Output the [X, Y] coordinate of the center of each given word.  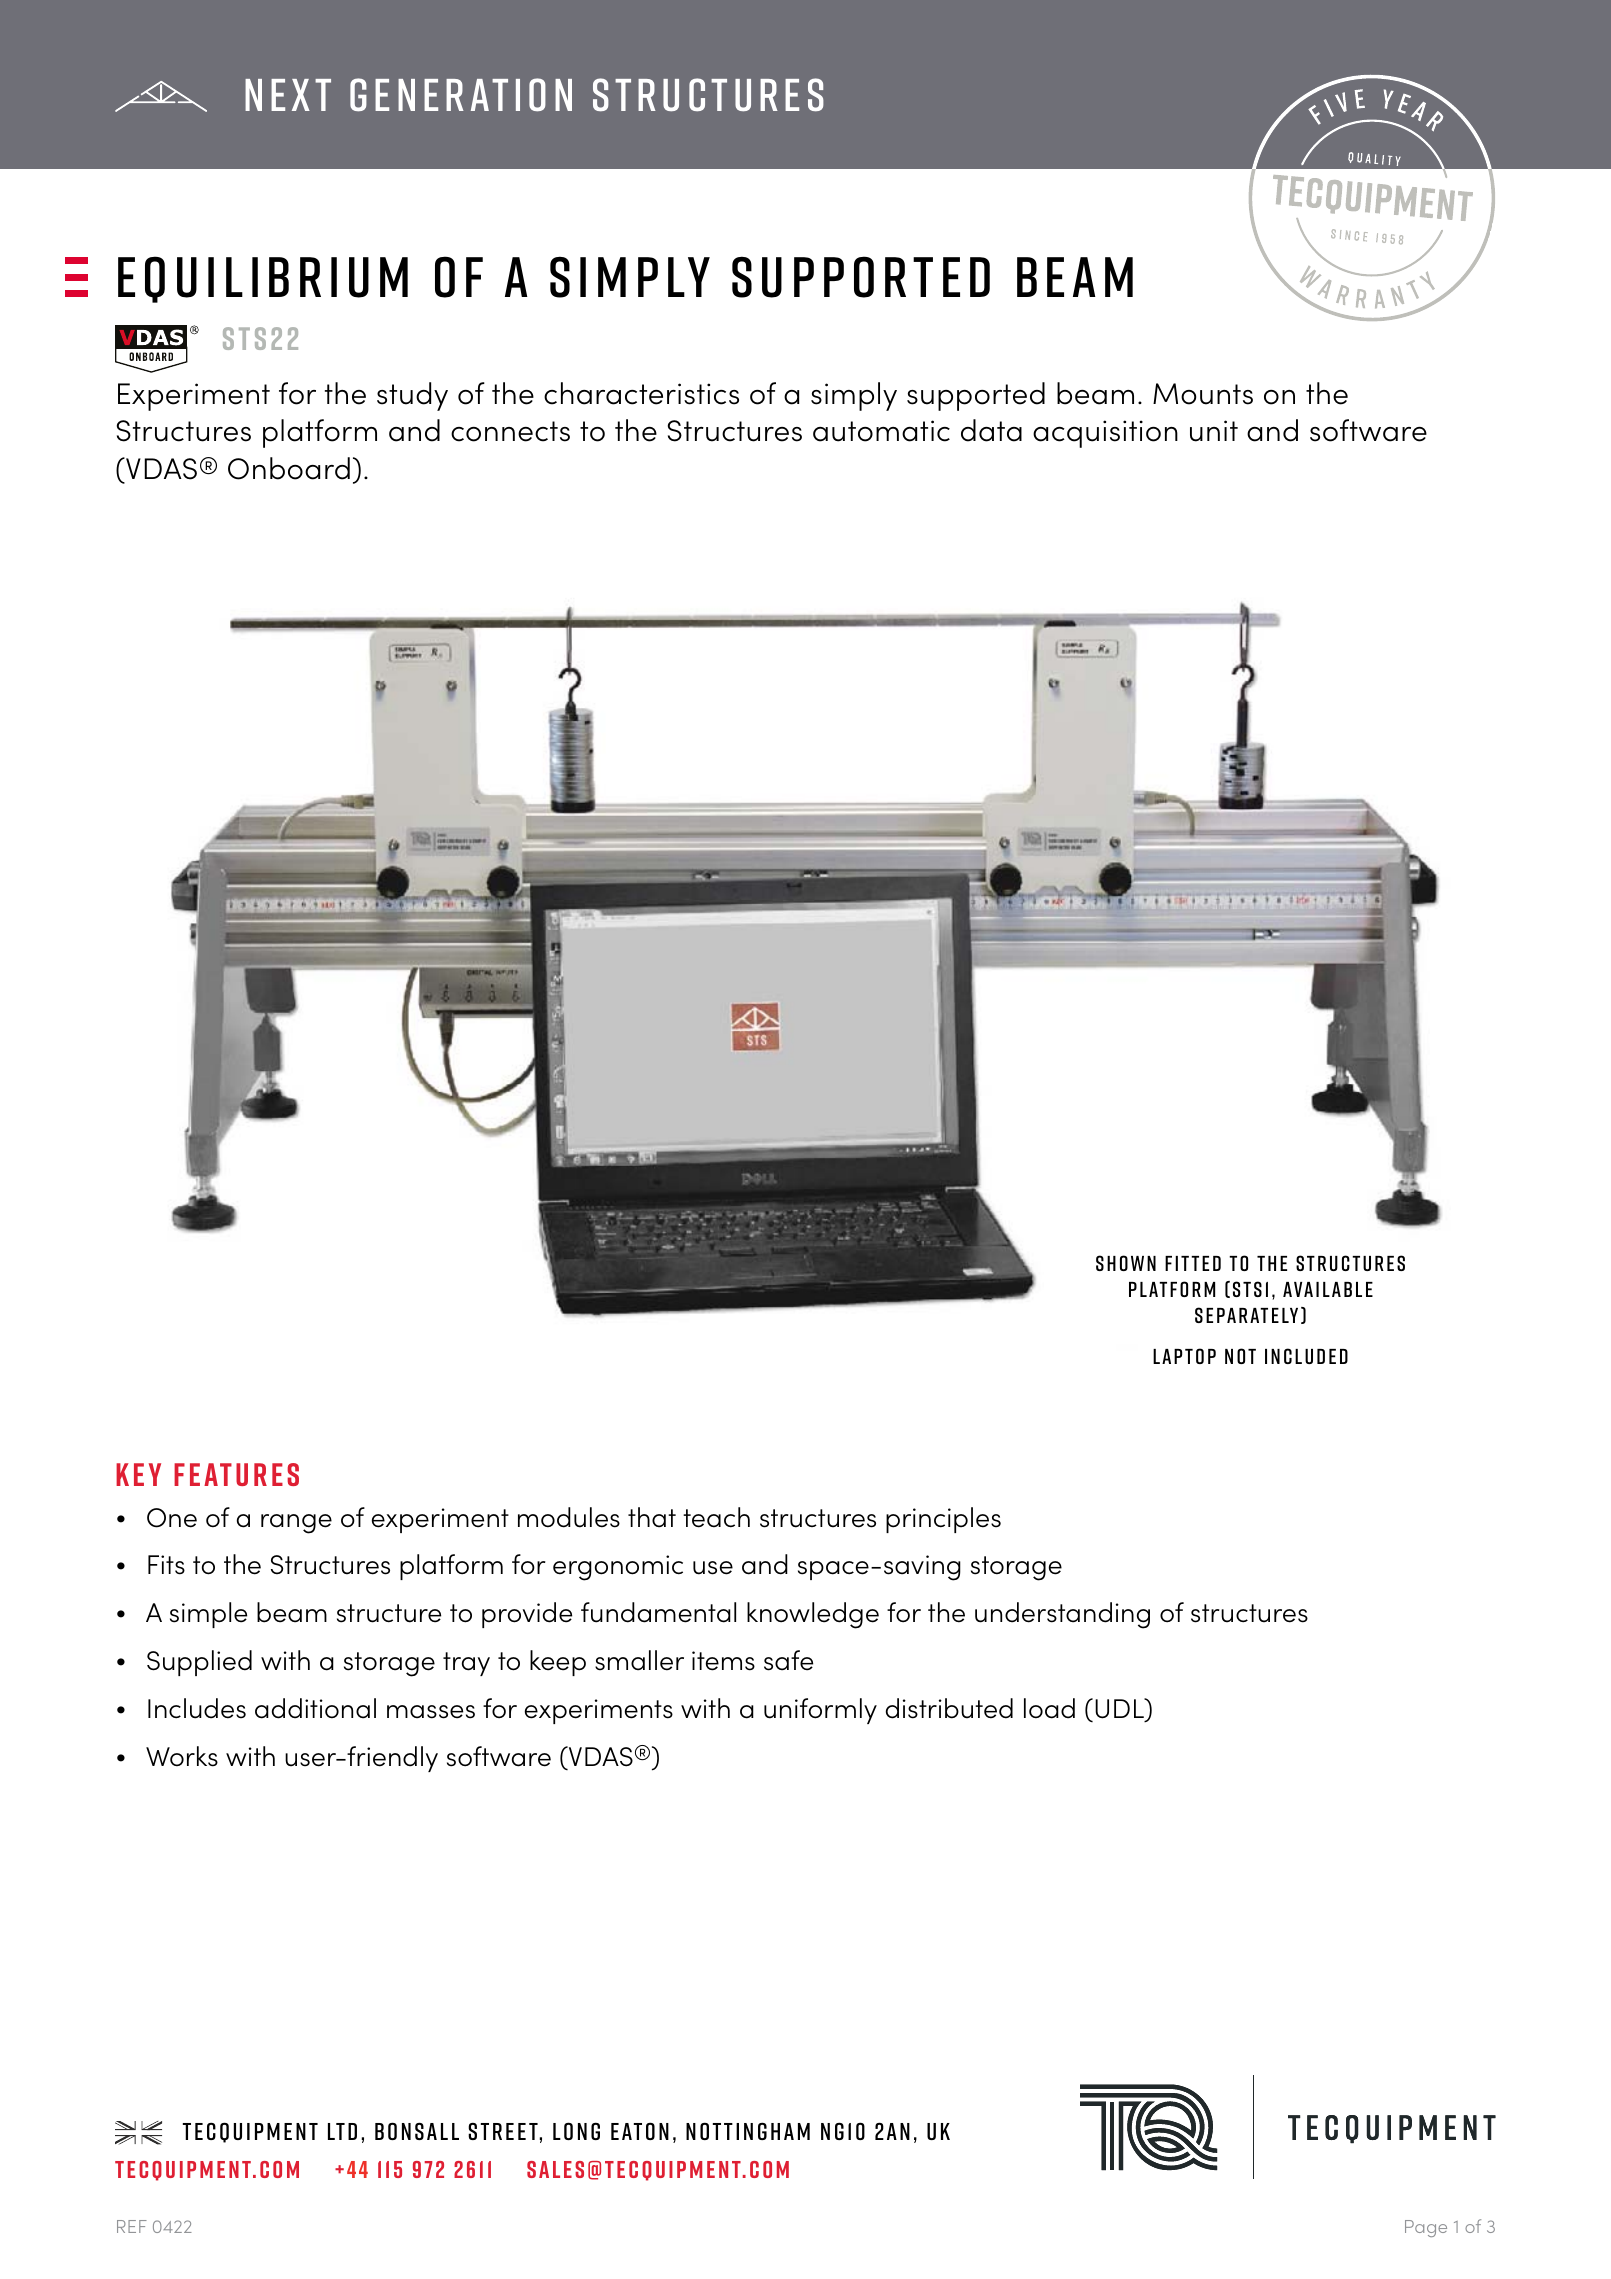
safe [788, 1660]
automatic [881, 431]
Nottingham [748, 2131]
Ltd [342, 2131]
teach [716, 1517]
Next [288, 95]
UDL [1120, 1709]
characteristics [641, 393]
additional [315, 1708]
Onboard [289, 468]
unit [1214, 431]
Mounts [1203, 394]
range [296, 1524]
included [1306, 1356]
